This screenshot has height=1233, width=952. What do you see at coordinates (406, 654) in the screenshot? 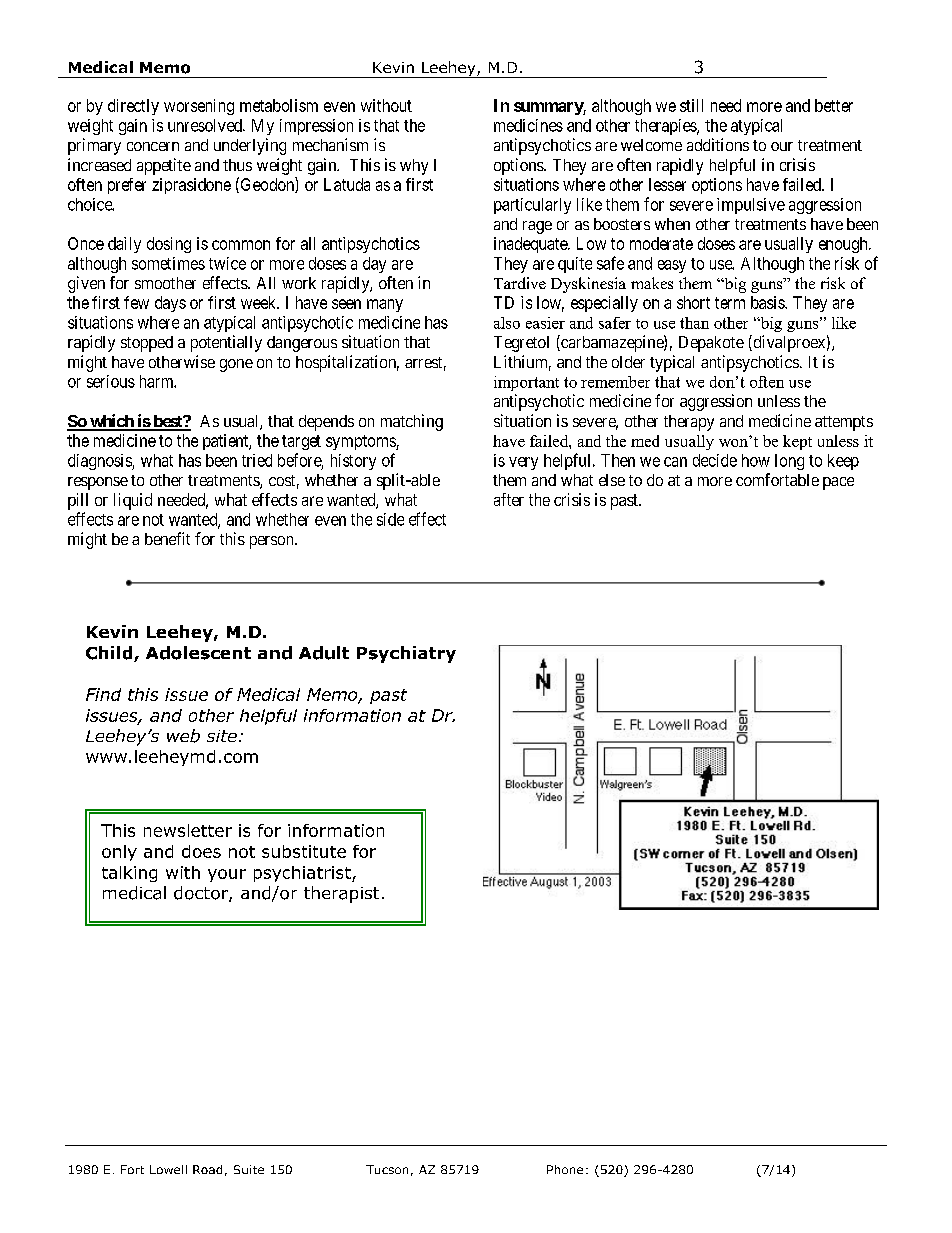
I see `Psychiatry` at bounding box center [406, 654].
